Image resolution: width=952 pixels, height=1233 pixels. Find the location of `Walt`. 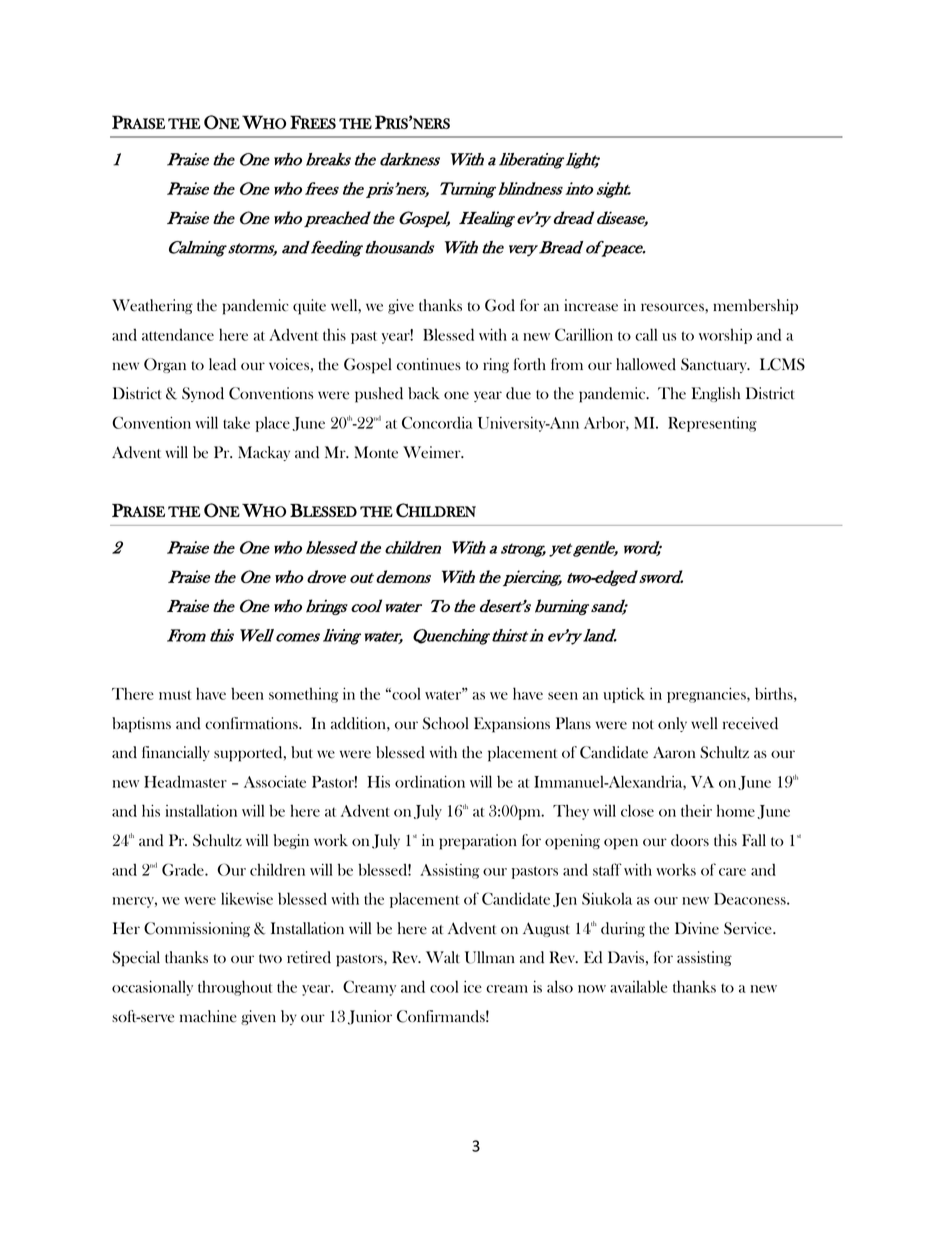

Walt is located at coordinates (443, 957).
